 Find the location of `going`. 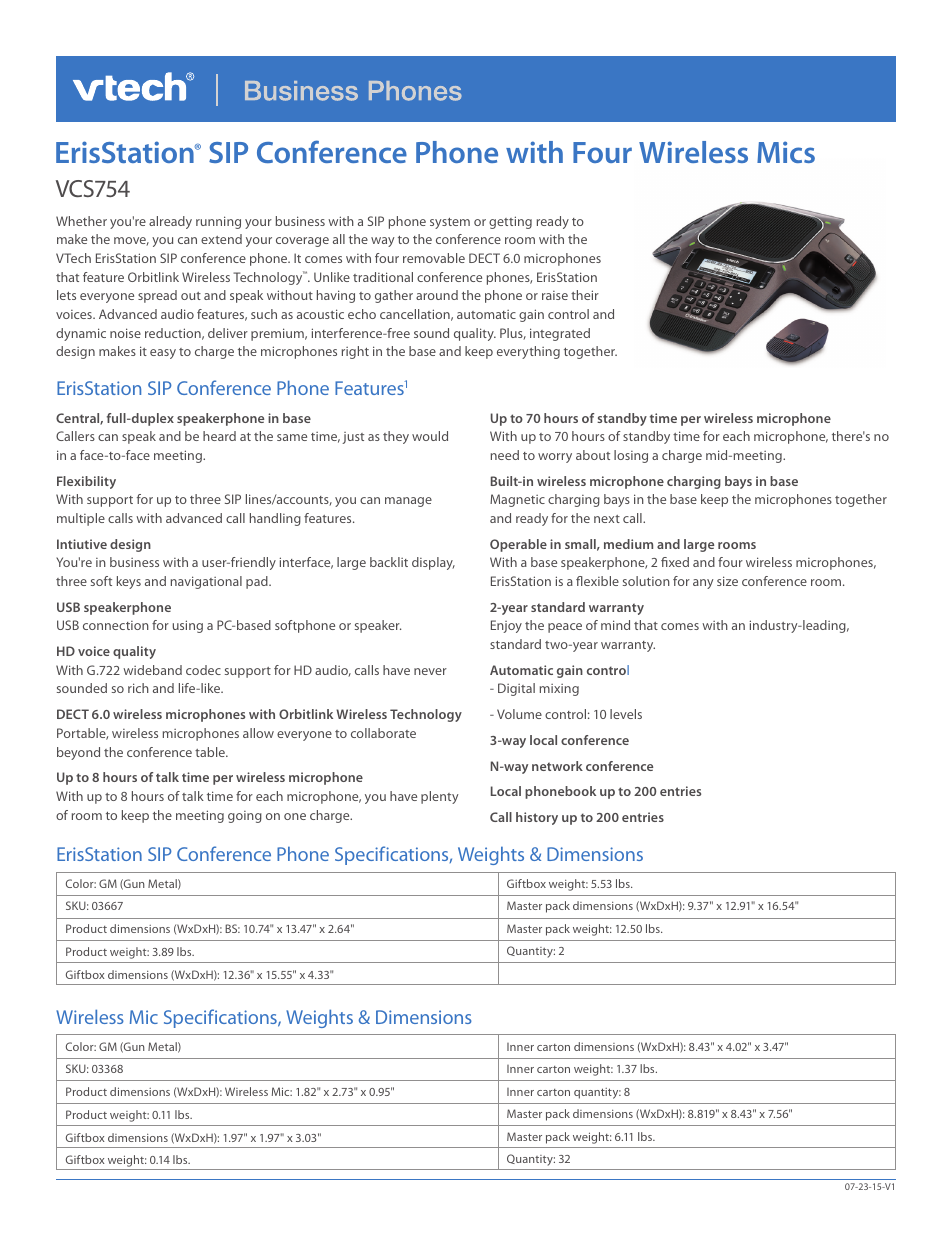

going is located at coordinates (245, 817).
